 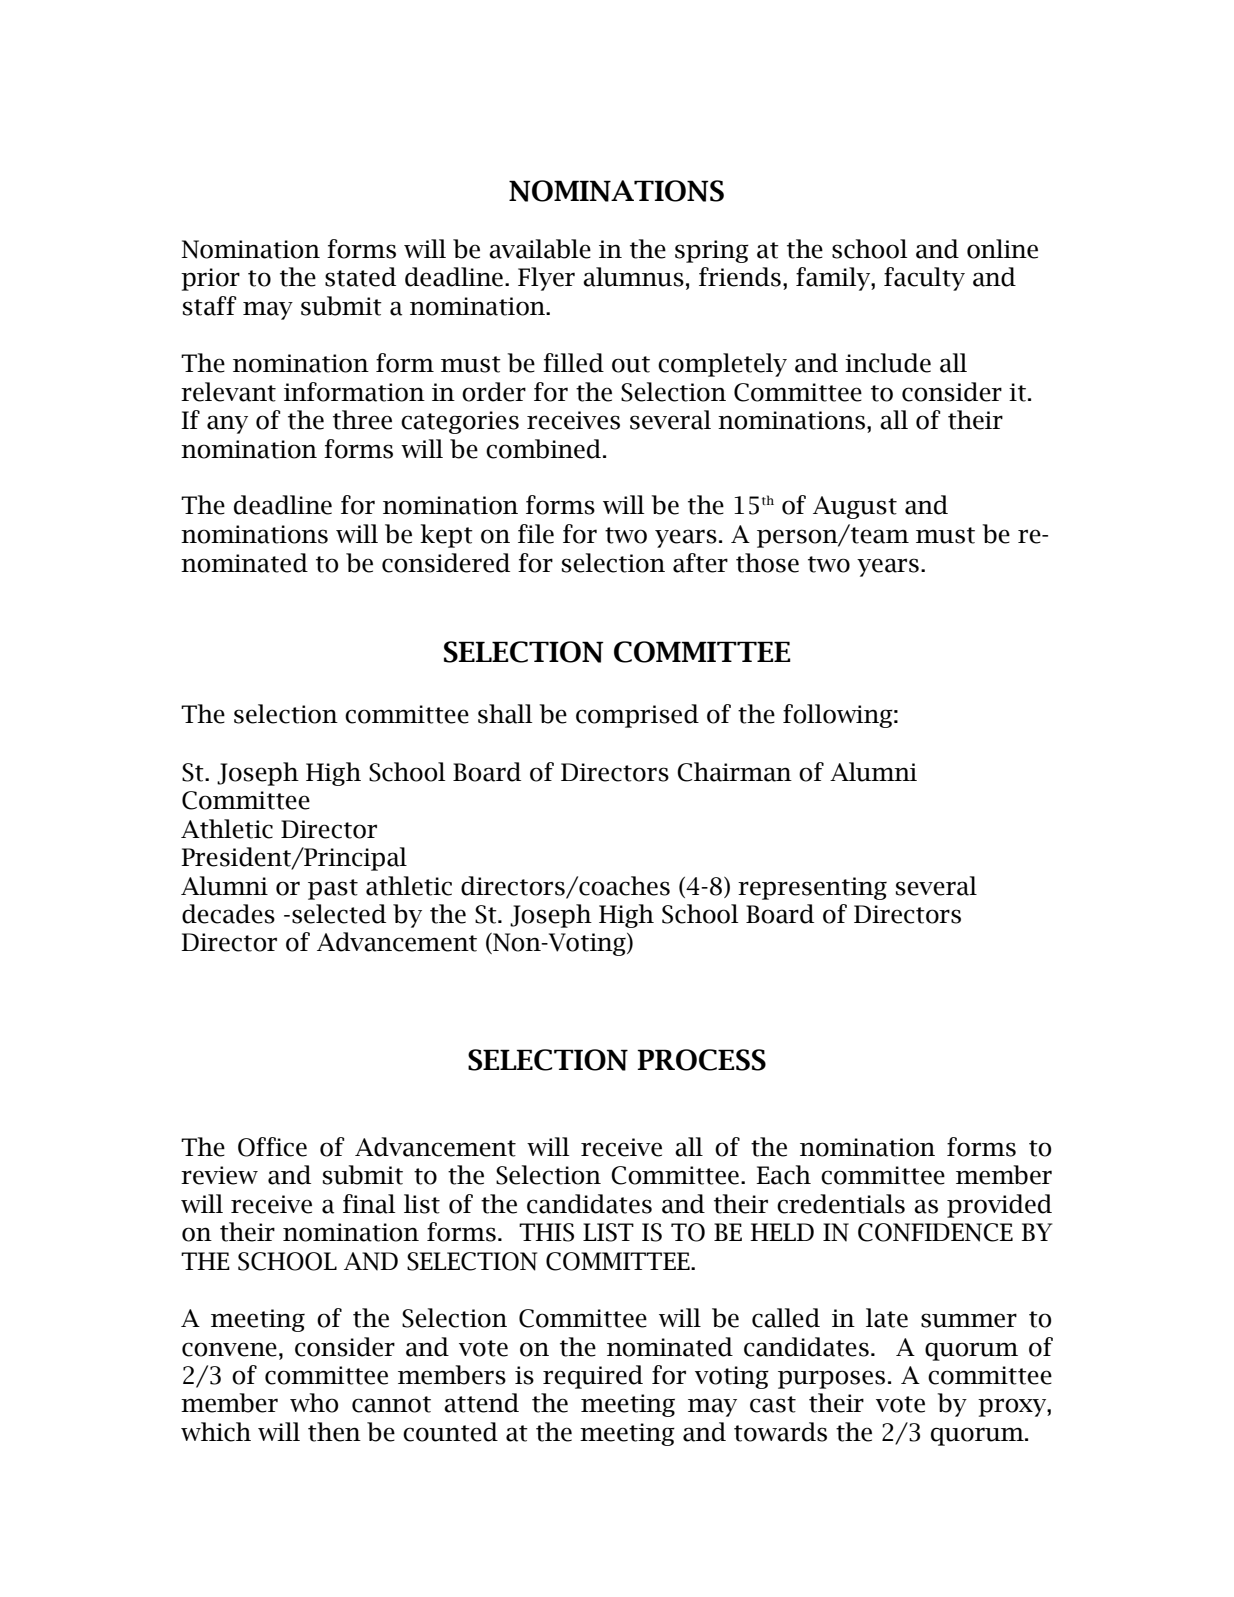 I want to click on Chairman, so click(x=734, y=772).
